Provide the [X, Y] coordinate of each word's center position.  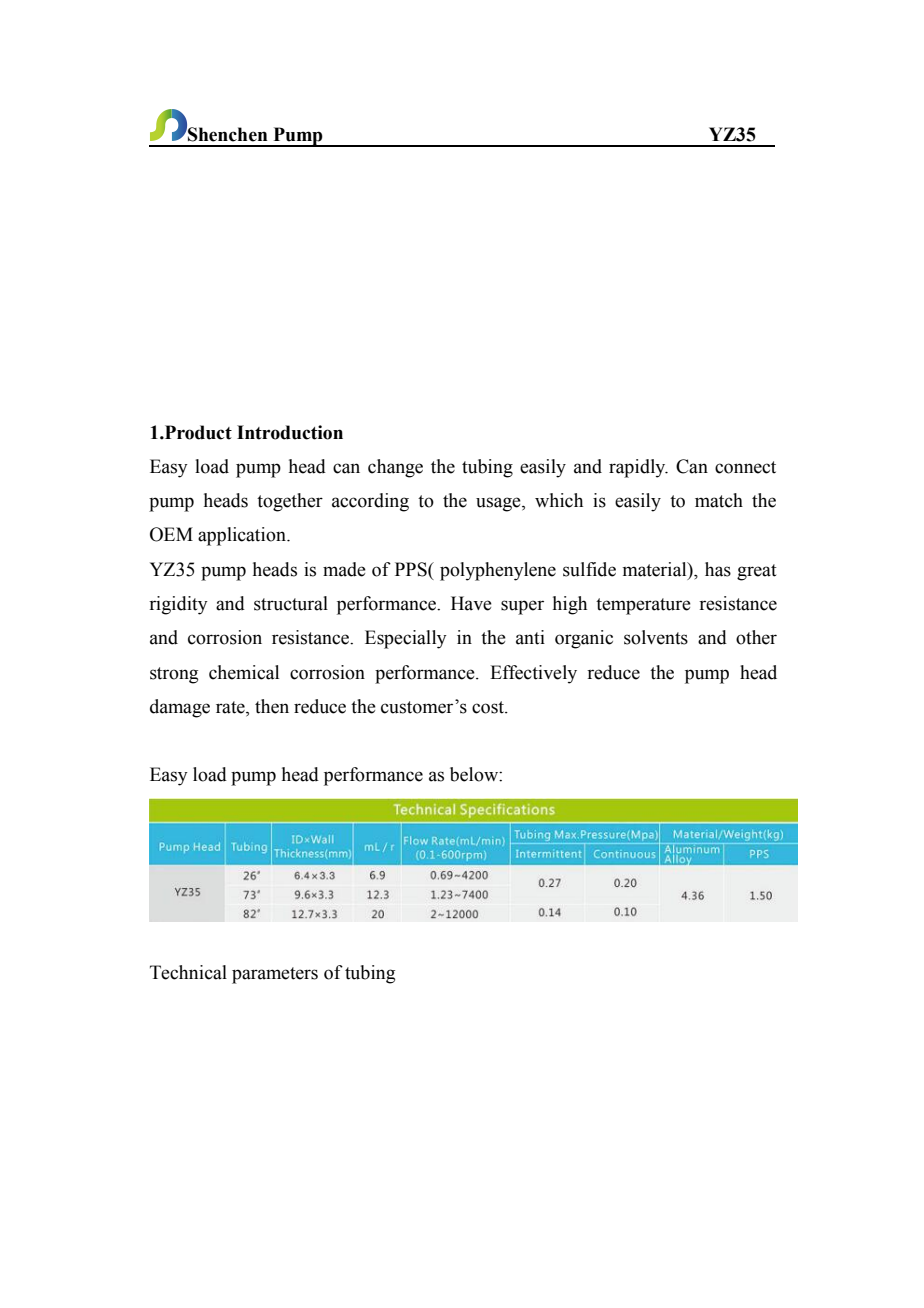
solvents [656, 637]
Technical [188, 972]
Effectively [533, 674]
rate [231, 708]
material [655, 569]
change [395, 468]
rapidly [638, 468]
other [756, 637]
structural [291, 603]
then [272, 706]
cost [489, 707]
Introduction [290, 432]
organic [584, 639]
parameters [275, 975]
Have [471, 603]
